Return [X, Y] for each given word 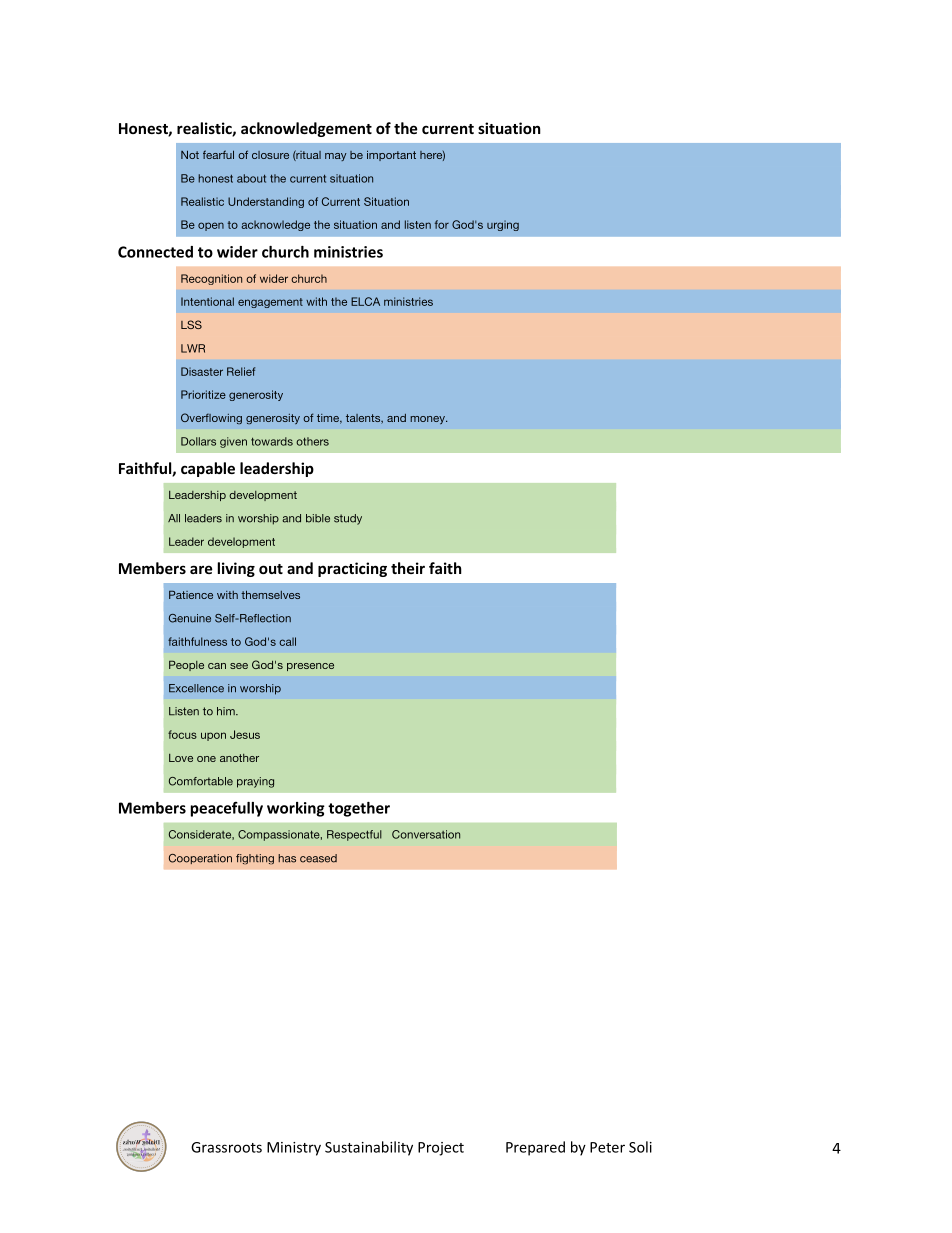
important [391, 155]
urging [503, 225]
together [359, 809]
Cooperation [200, 859]
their [408, 568]
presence [310, 667]
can [217, 666]
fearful [218, 154]
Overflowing [211, 418]
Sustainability [369, 1148]
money [428, 420]
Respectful [354, 835]
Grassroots [226, 1147]
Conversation [426, 834]
